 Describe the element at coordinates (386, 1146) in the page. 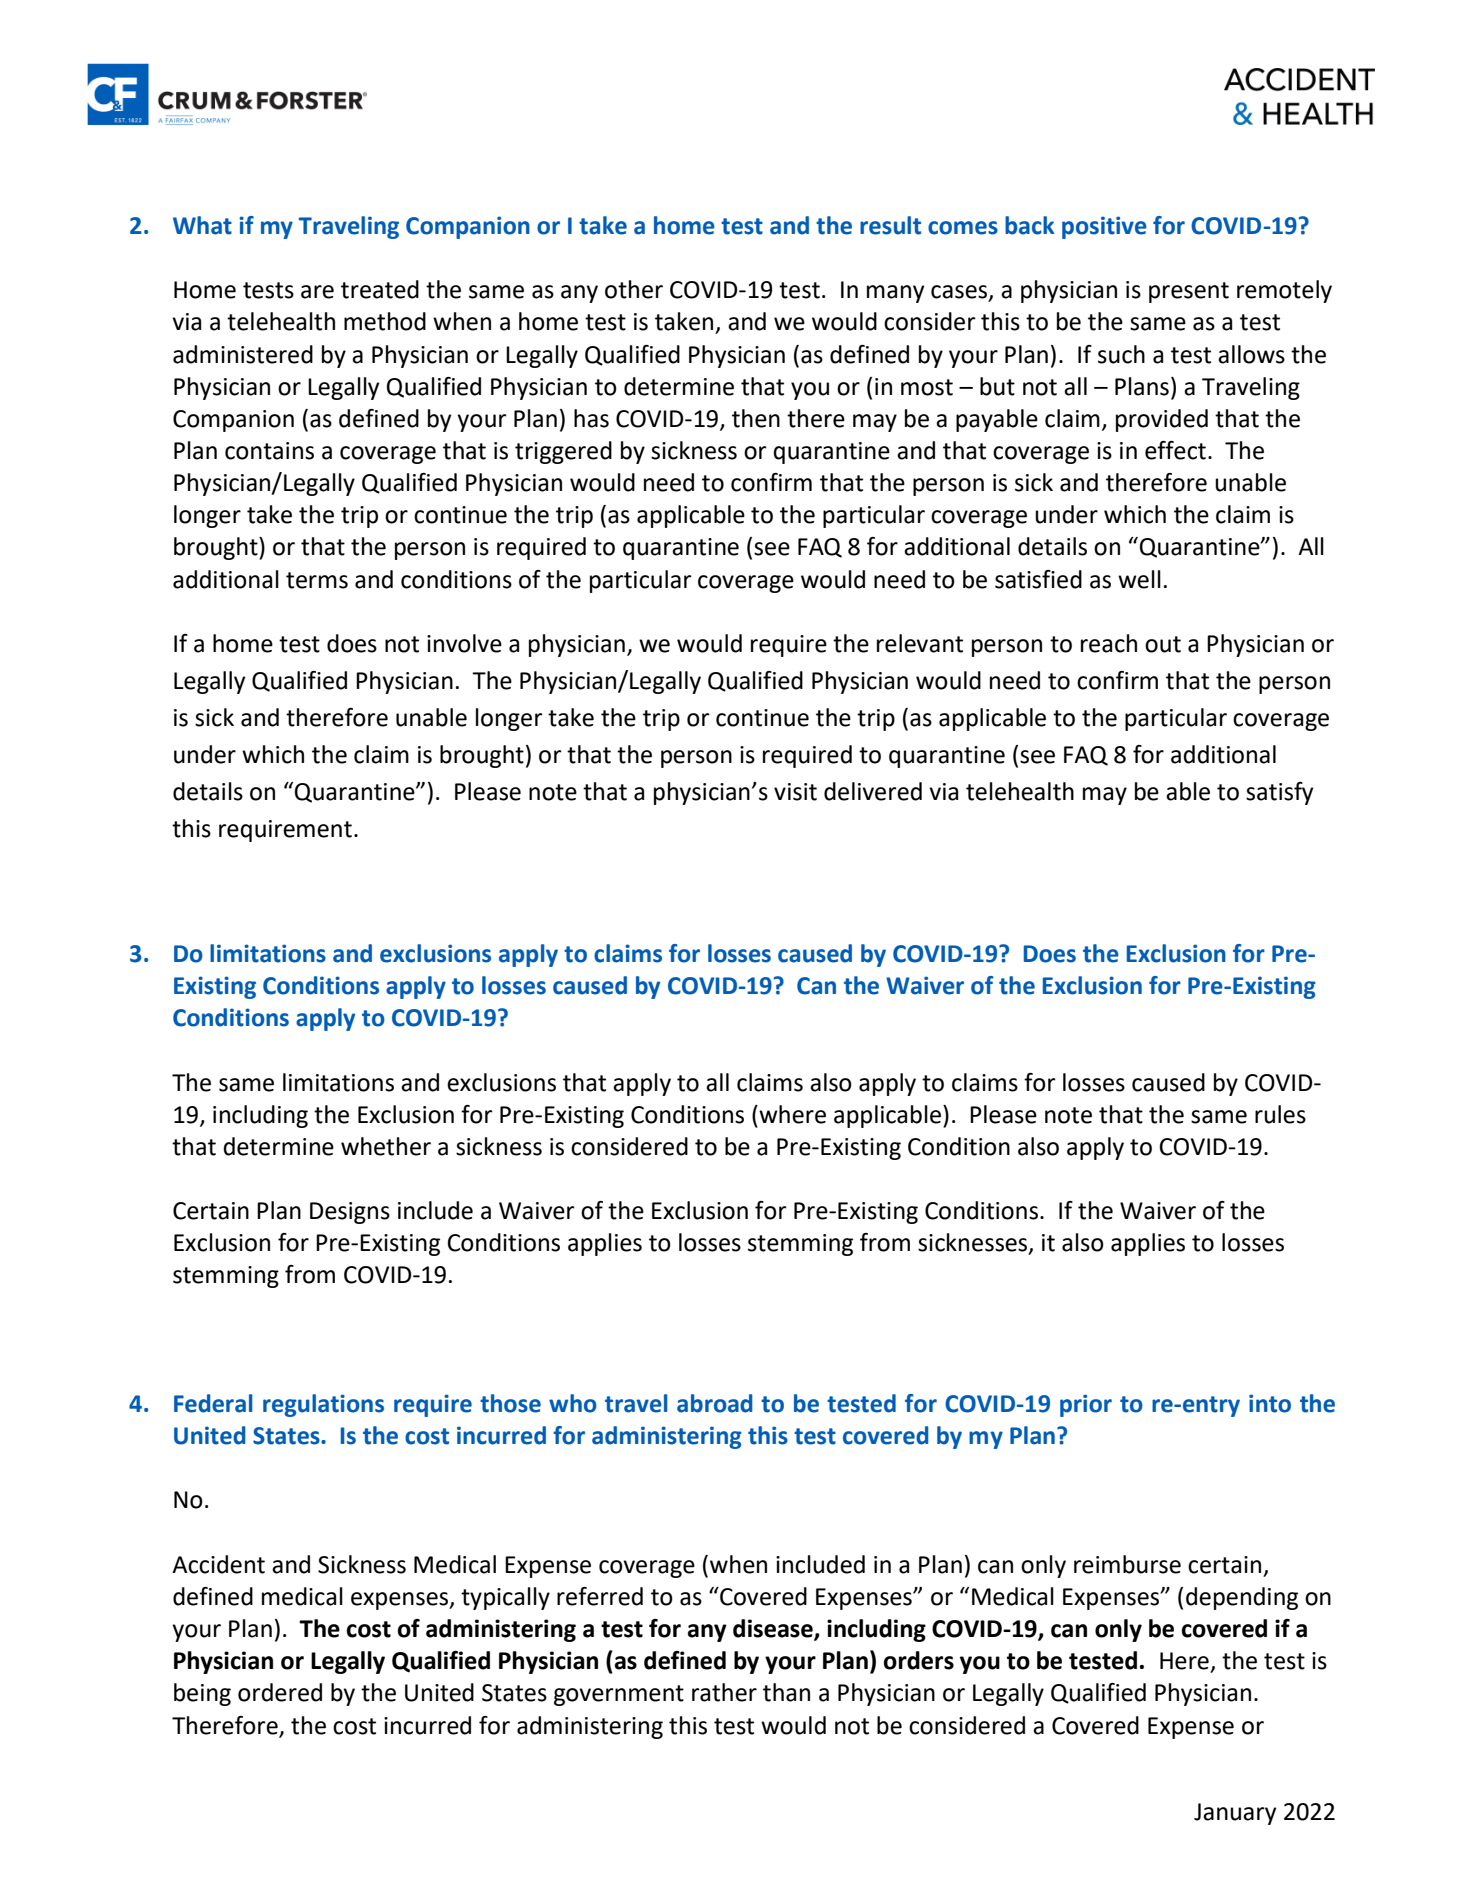

I see `whether` at that location.
